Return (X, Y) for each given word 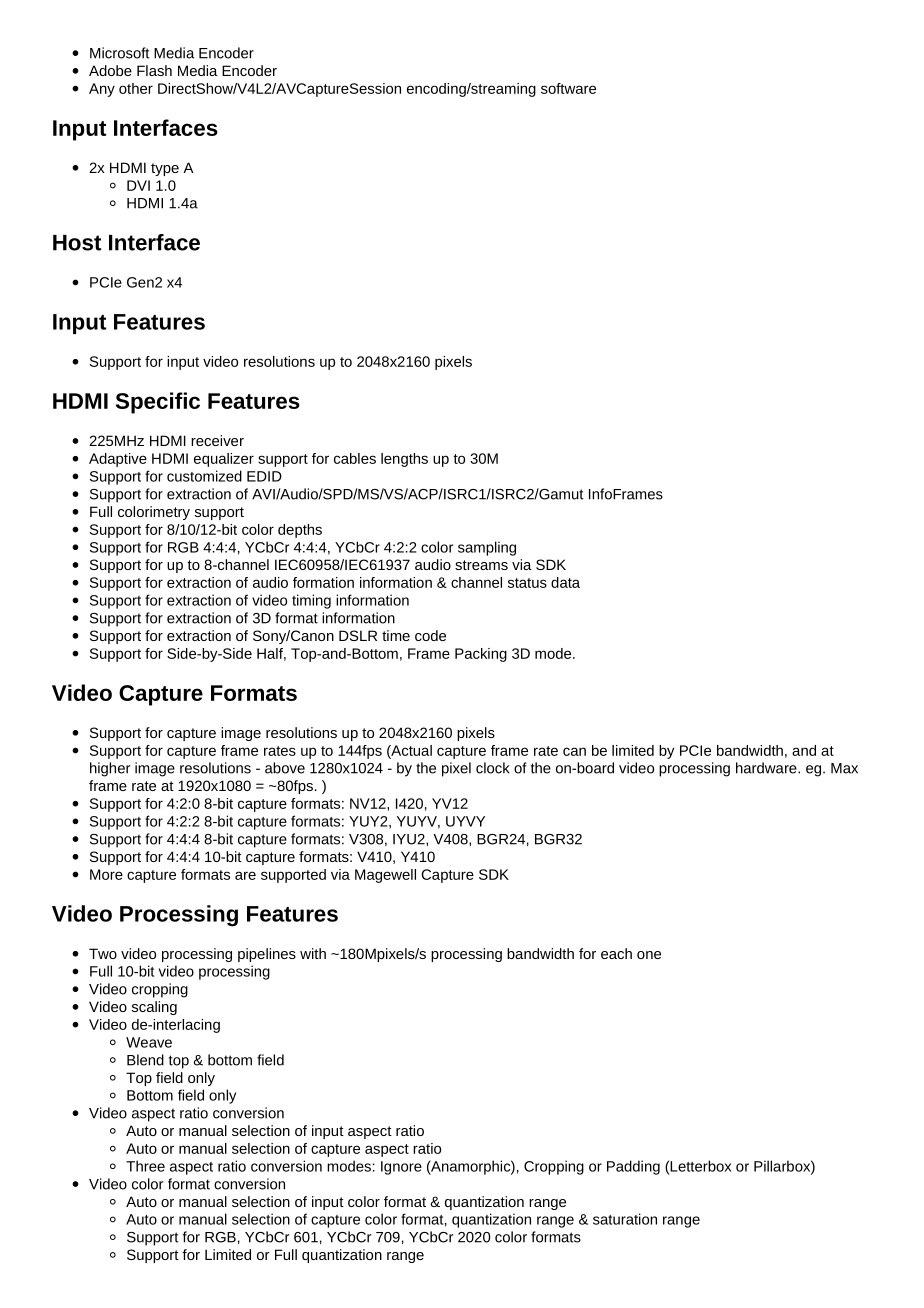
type (165, 169)
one (649, 955)
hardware (767, 768)
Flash (154, 70)
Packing (481, 655)
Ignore (401, 1168)
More (106, 874)
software (568, 88)
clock (492, 768)
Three (145, 1166)
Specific (158, 403)
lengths (404, 460)
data (565, 582)
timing (311, 601)
